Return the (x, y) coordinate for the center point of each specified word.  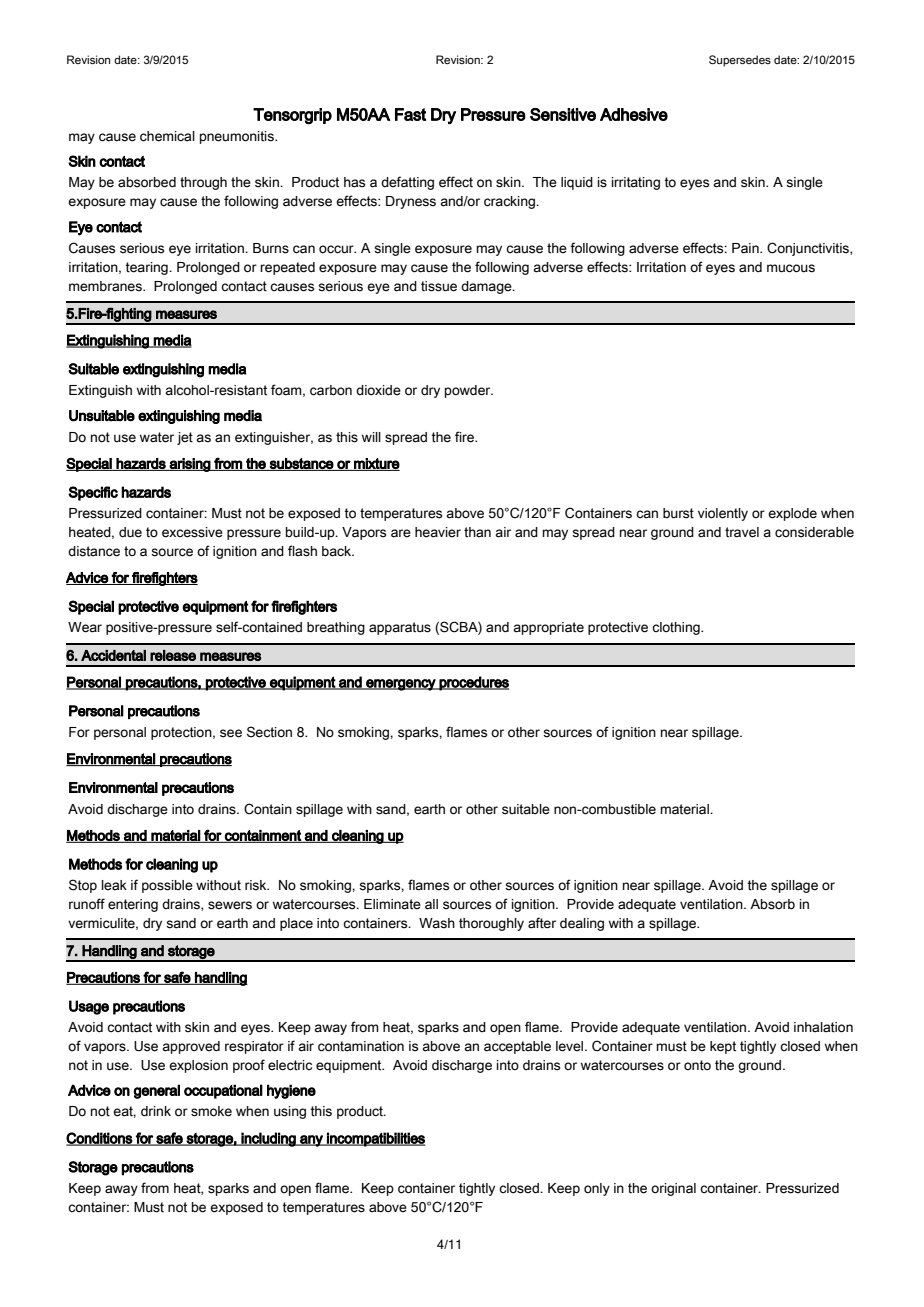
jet (185, 438)
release (173, 655)
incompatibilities (375, 1139)
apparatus (400, 628)
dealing (582, 924)
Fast (410, 114)
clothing (677, 628)
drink (156, 1111)
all (431, 904)
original (673, 1189)
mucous (791, 268)
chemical (167, 136)
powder (469, 391)
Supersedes (740, 61)
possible (167, 886)
